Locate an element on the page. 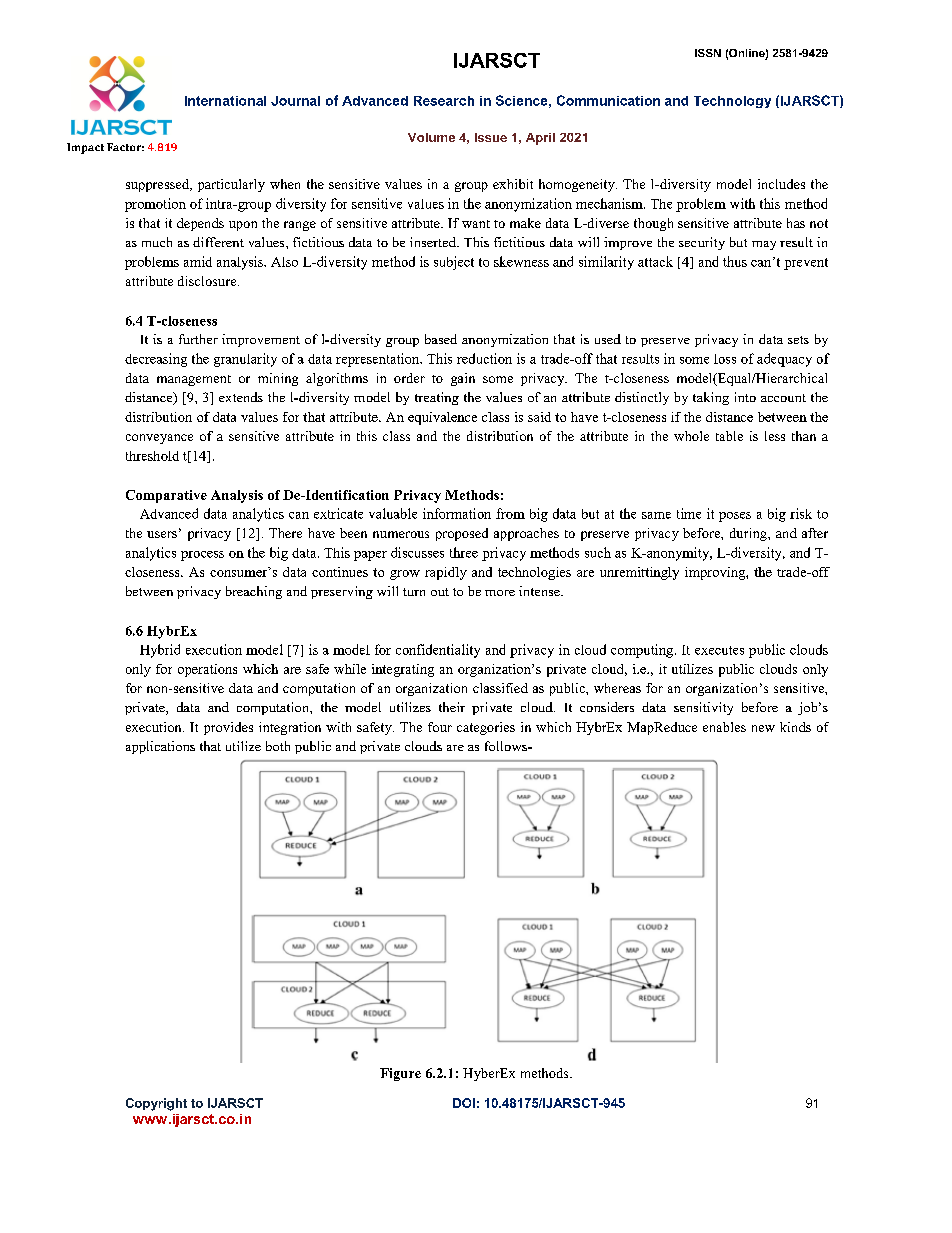 This document has width=952, height=1233. Copyright is located at coordinates (156, 1104).
